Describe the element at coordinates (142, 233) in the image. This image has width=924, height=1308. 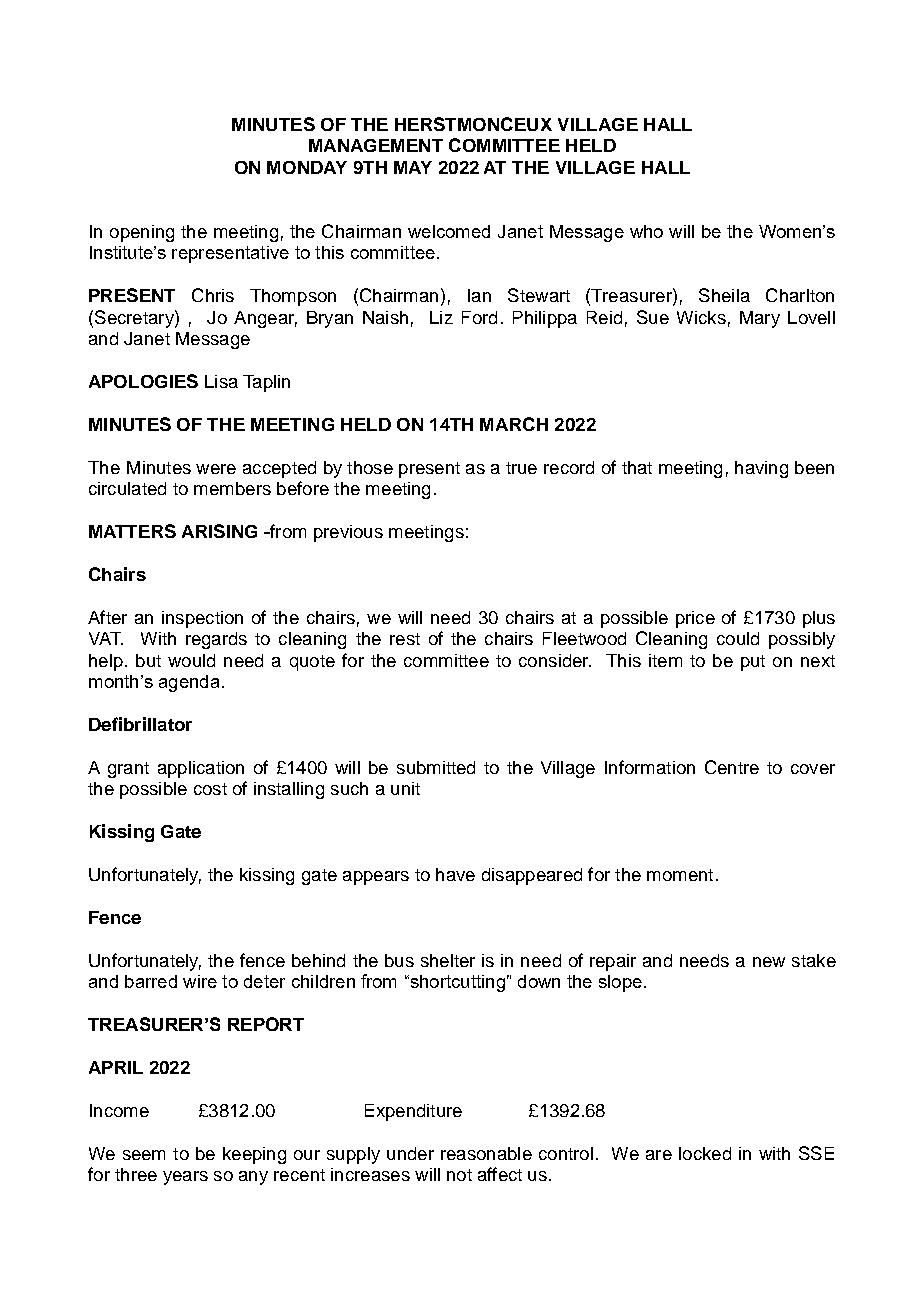
I see `opening` at that location.
